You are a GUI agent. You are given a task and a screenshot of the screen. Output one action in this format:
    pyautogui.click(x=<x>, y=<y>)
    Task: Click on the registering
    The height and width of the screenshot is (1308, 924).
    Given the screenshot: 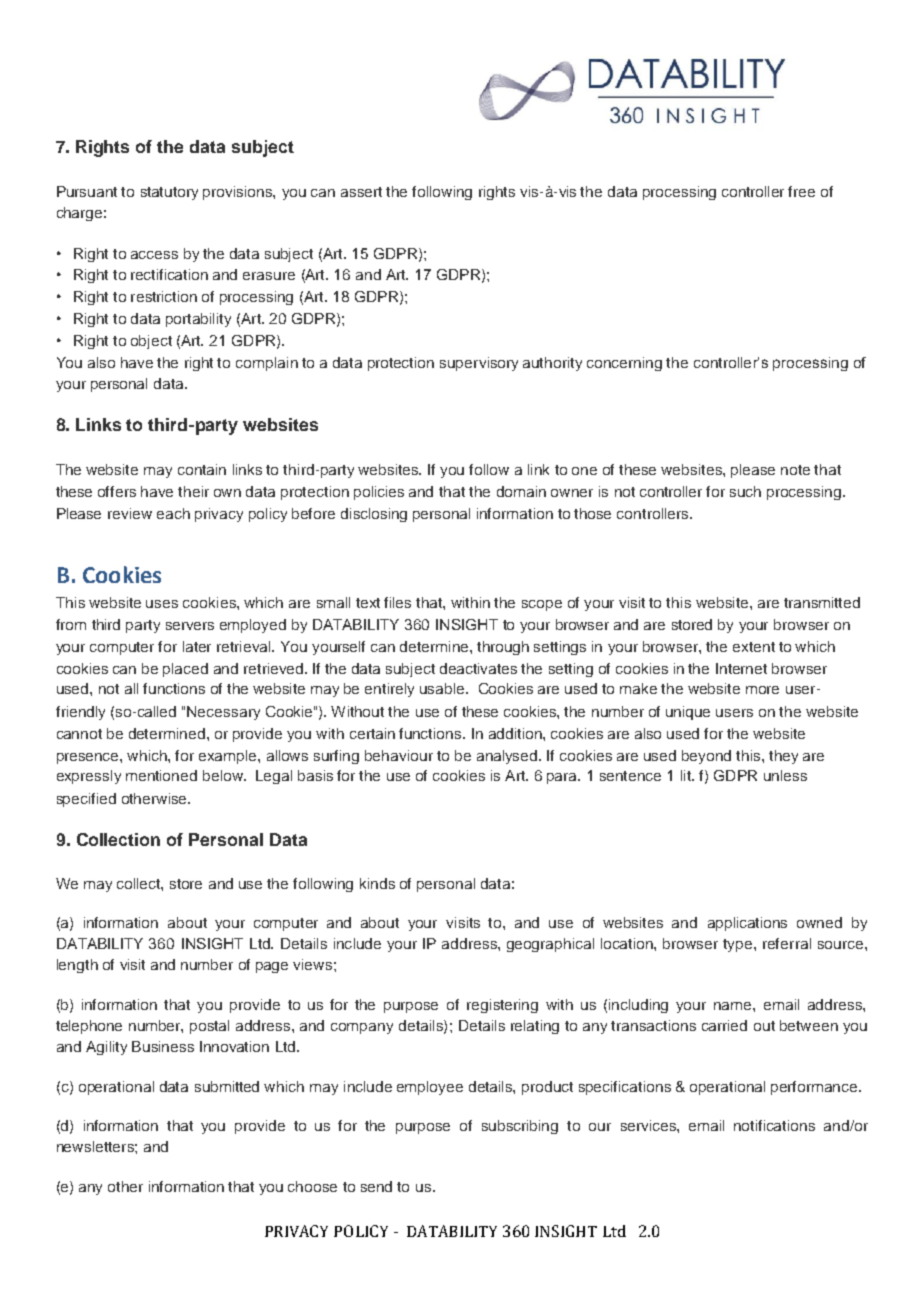 What is the action you would take?
    pyautogui.click(x=502, y=1006)
